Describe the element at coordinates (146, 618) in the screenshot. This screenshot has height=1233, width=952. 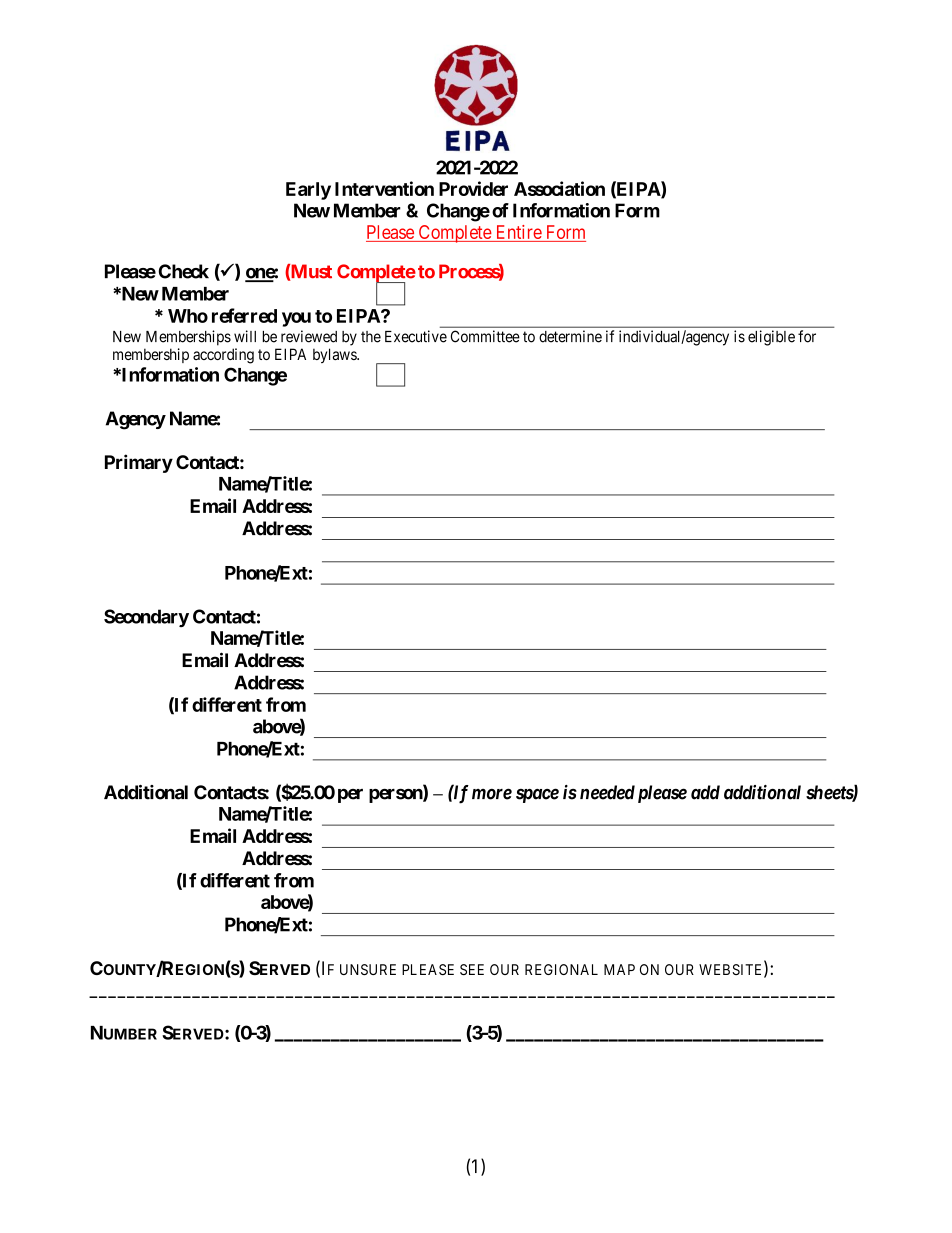
I see `Secondary` at that location.
